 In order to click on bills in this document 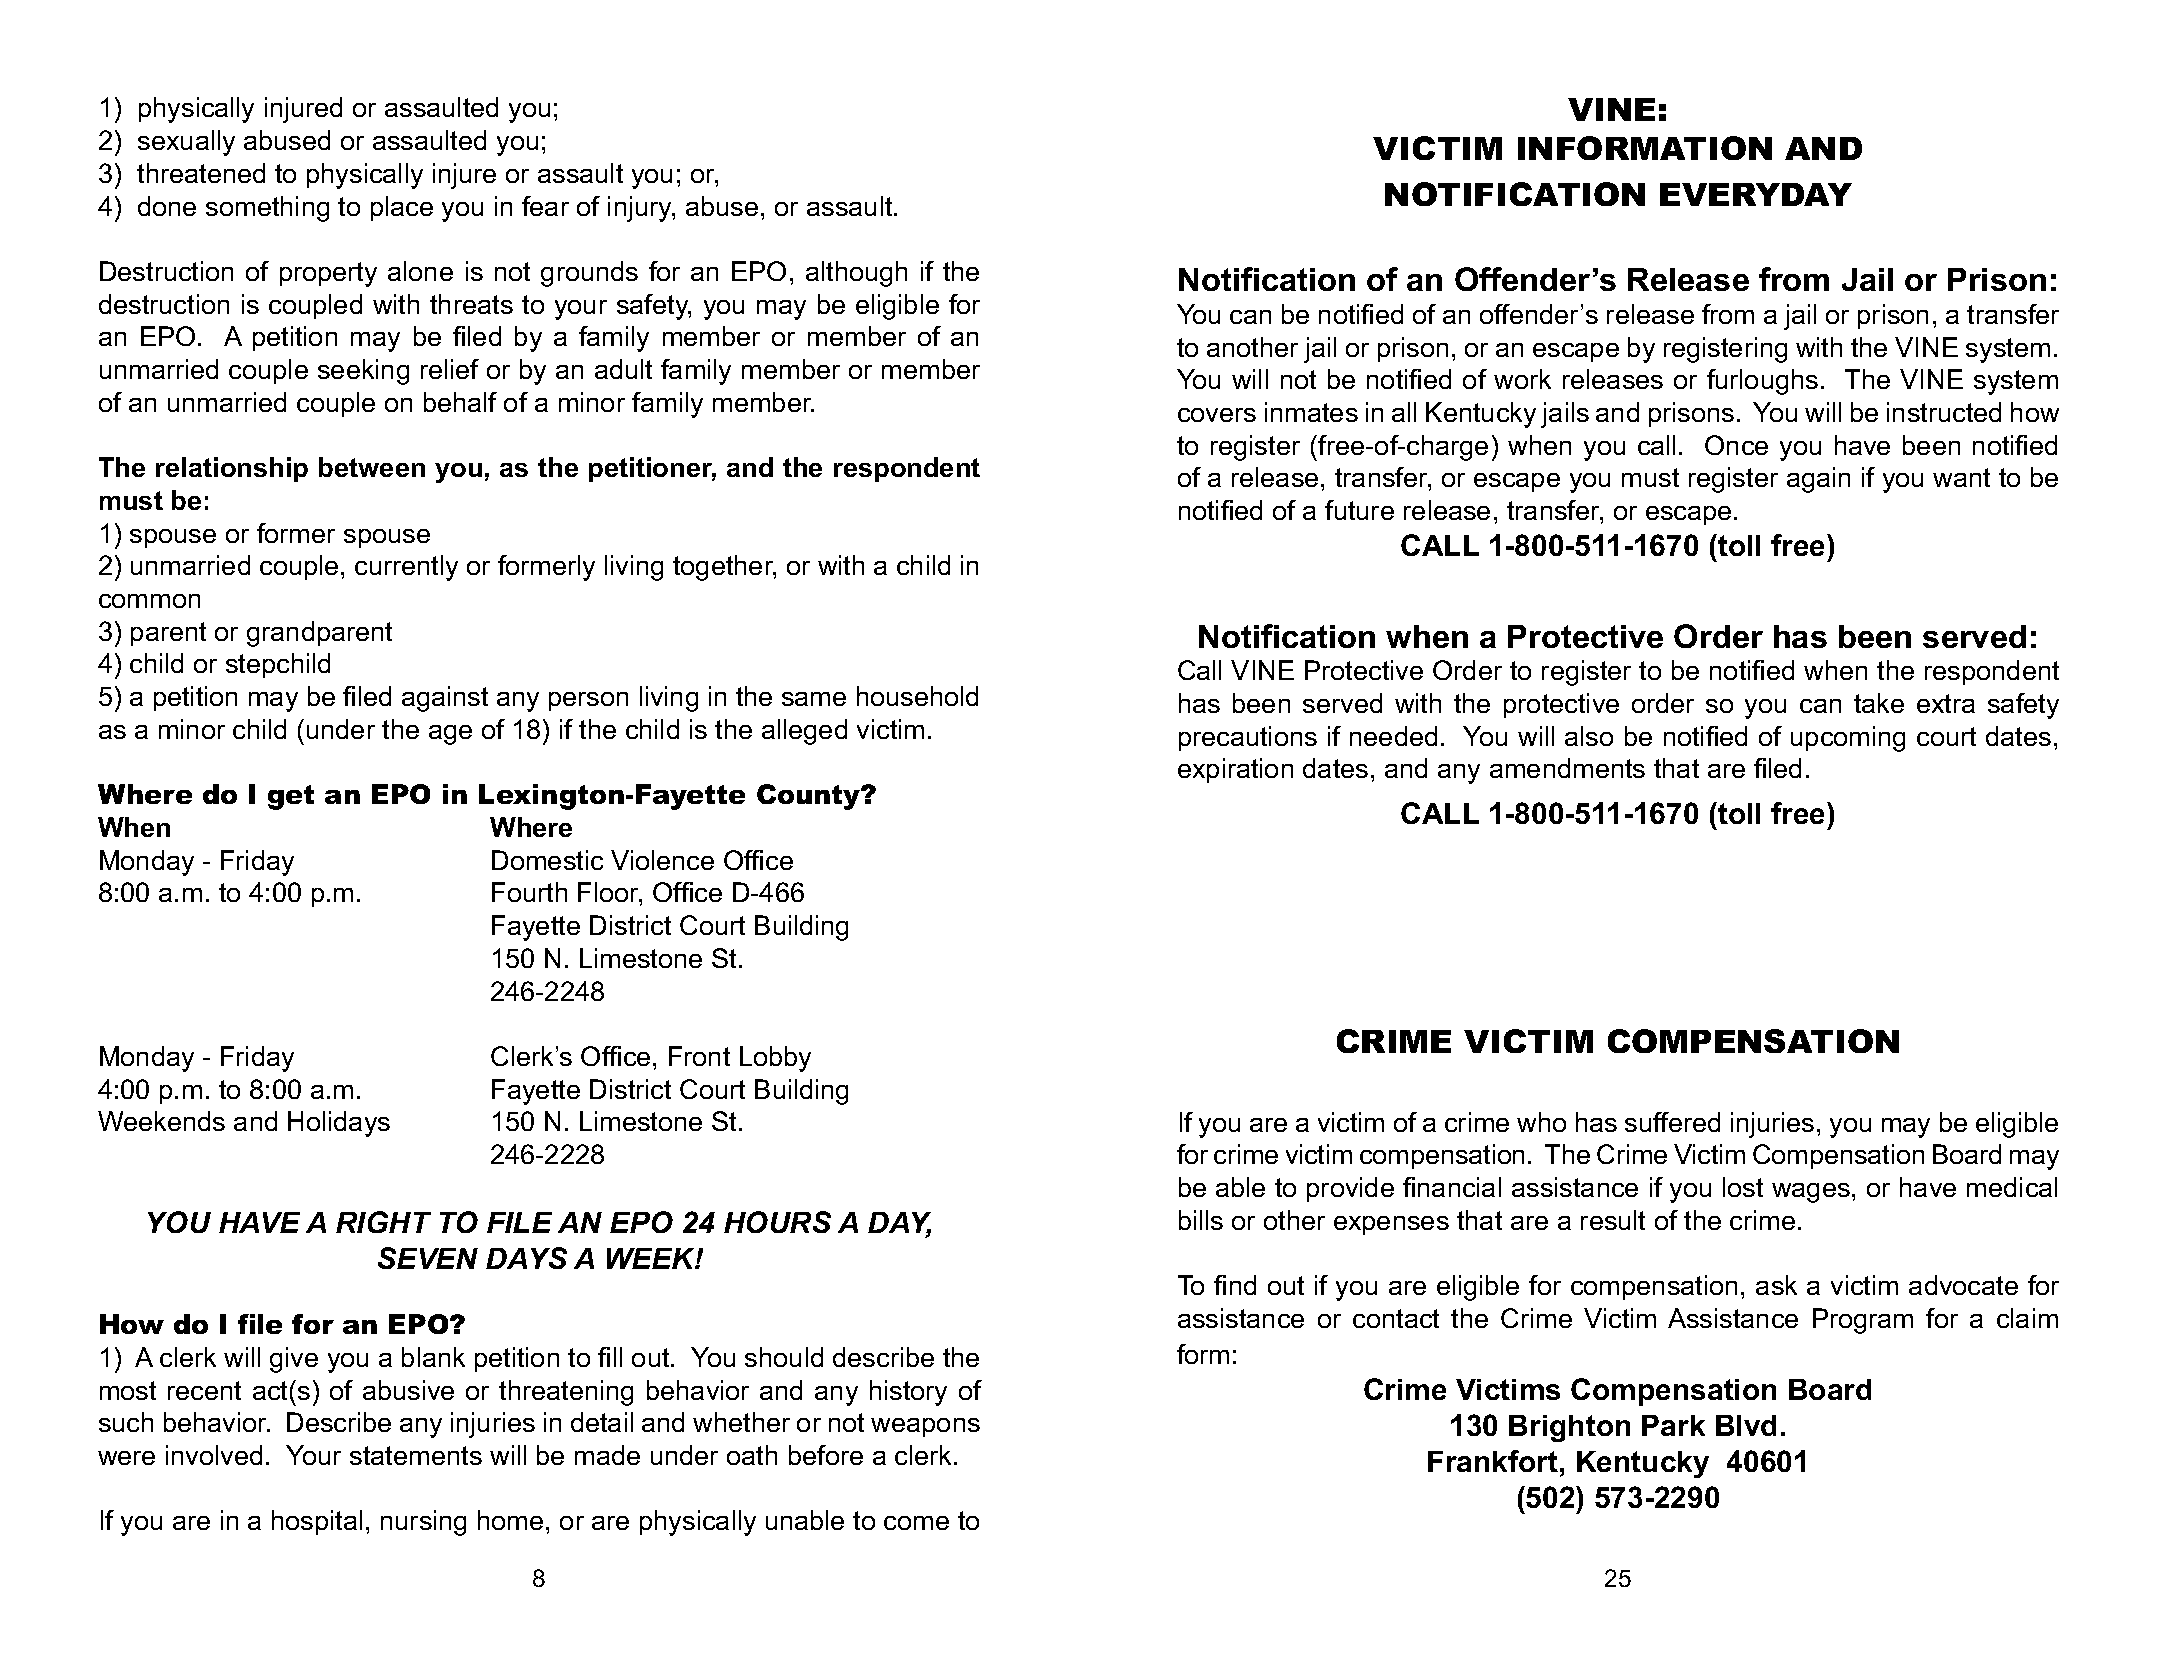, I will do `click(1201, 1220)`.
